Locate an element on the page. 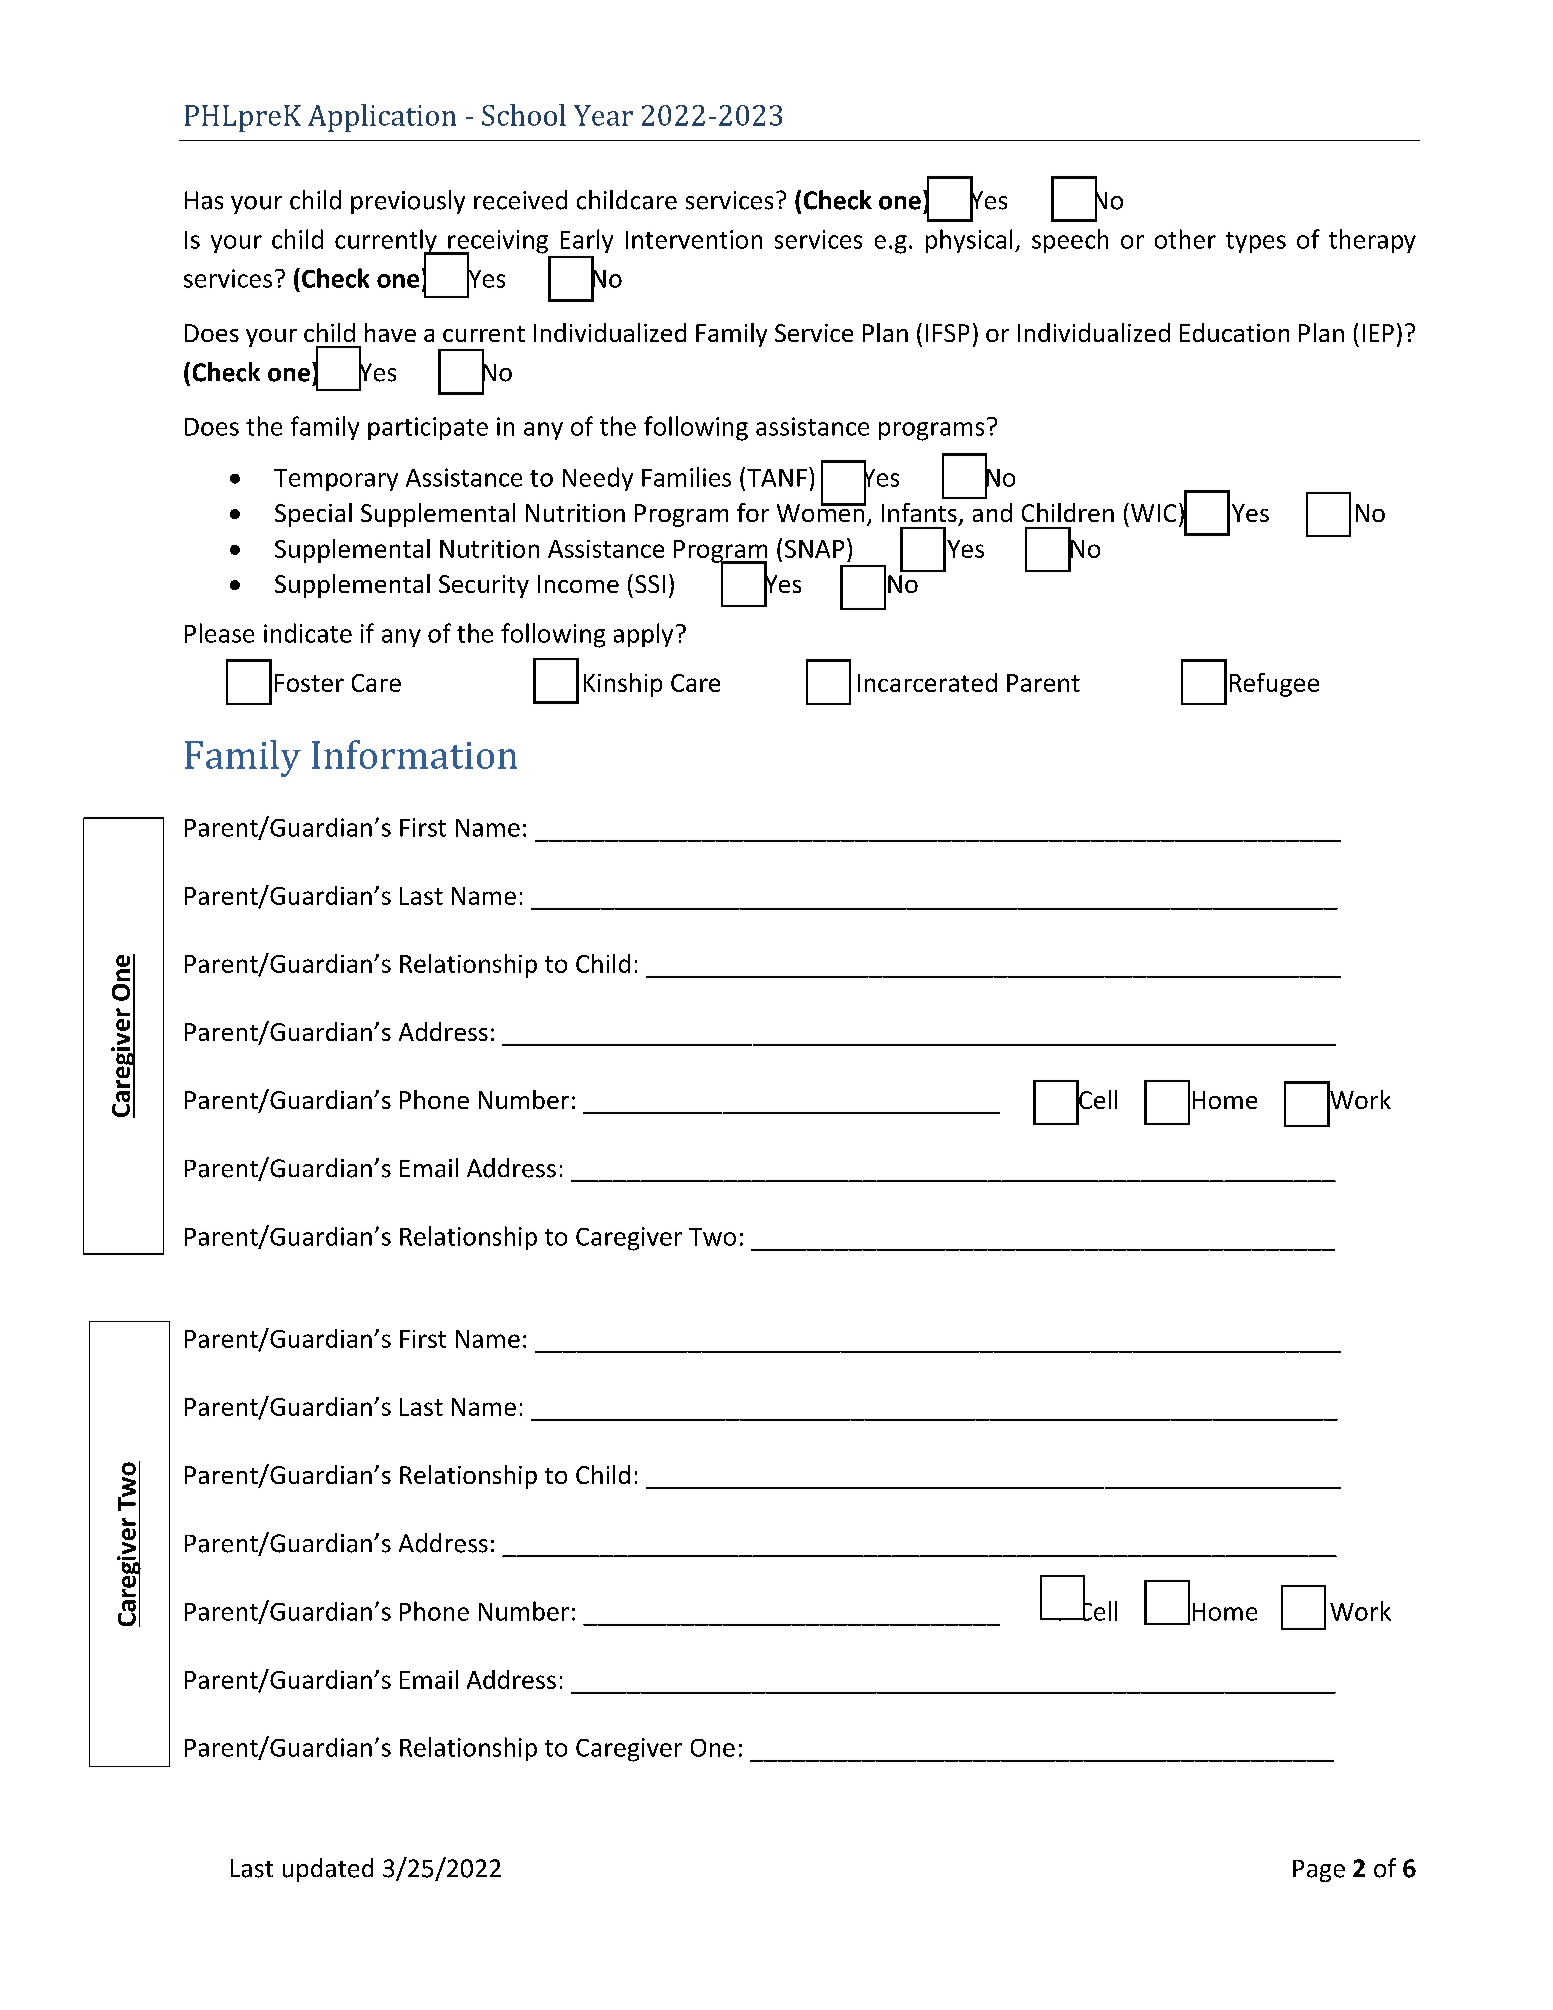 This page has width=1553, height=2010. Kinship is located at coordinates (623, 685).
